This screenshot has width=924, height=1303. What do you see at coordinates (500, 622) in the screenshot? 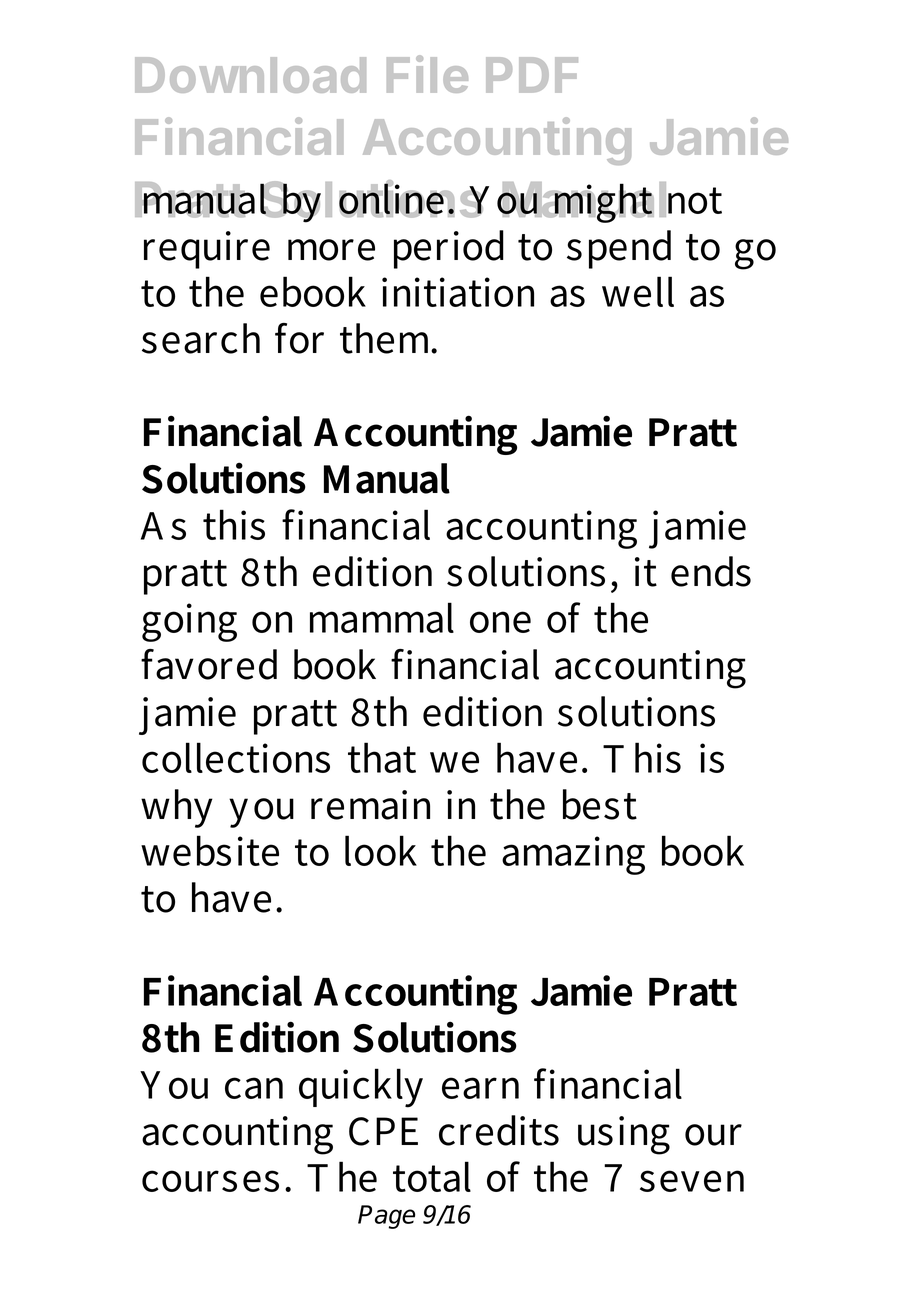
I see `one` at bounding box center [500, 622].
